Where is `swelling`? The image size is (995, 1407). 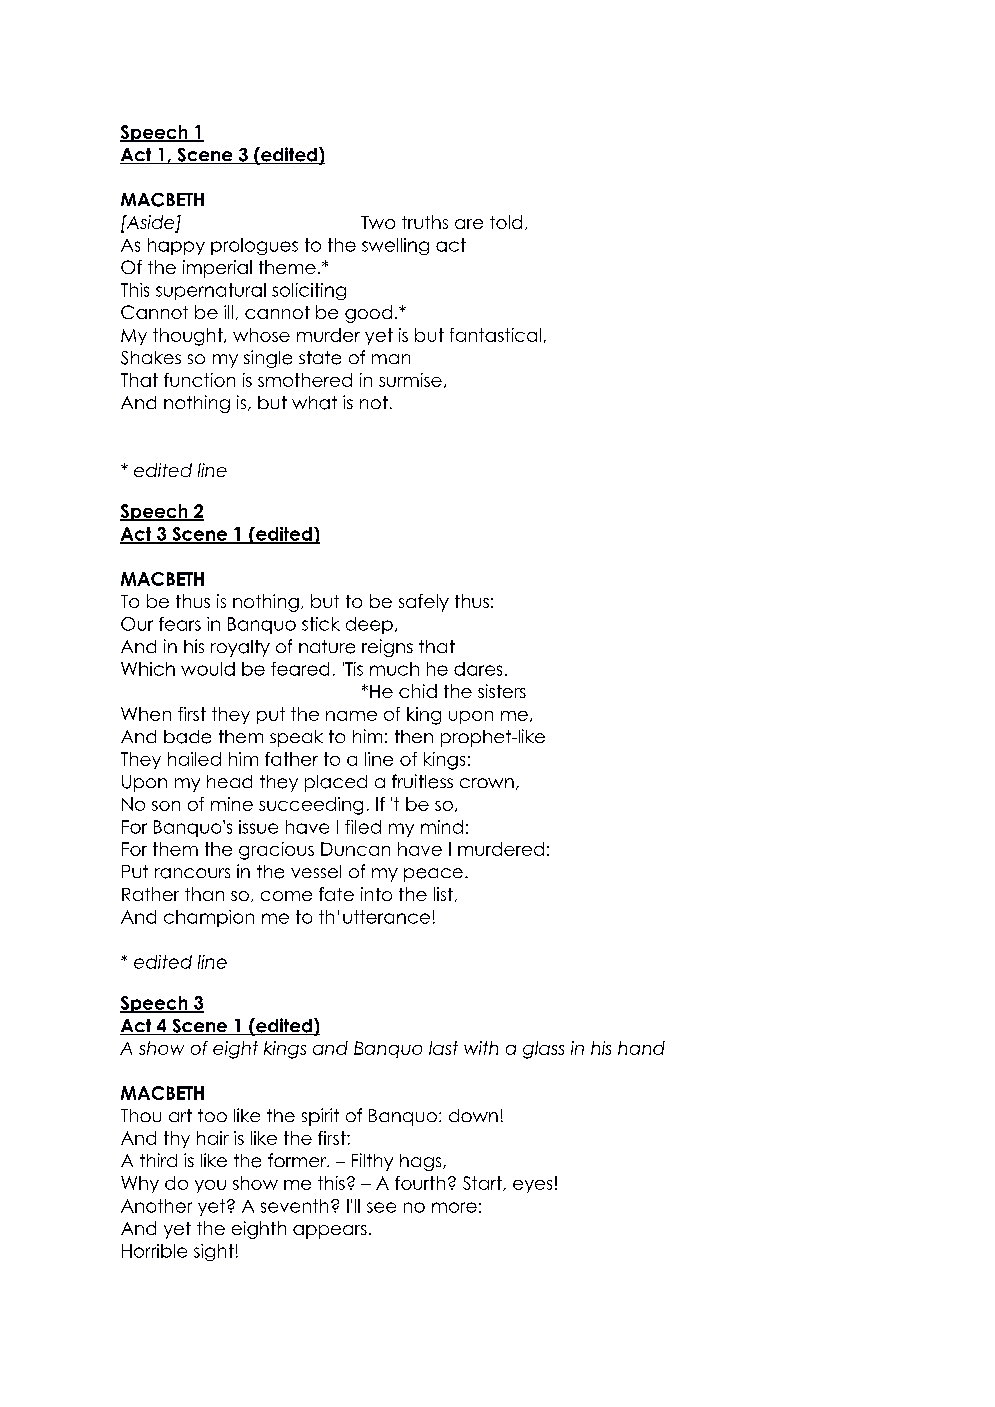 swelling is located at coordinates (395, 246).
